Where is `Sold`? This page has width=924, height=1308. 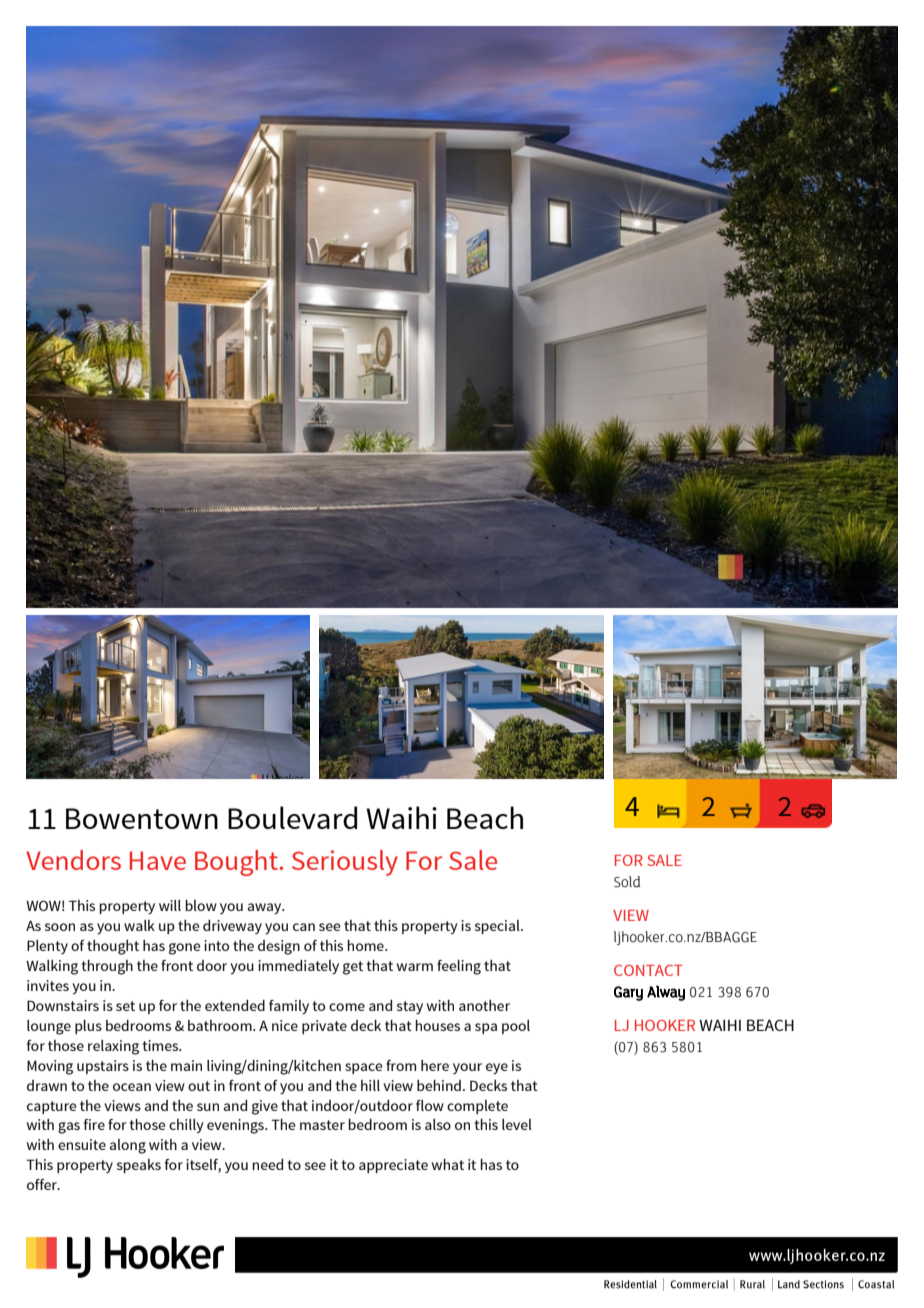 Sold is located at coordinates (627, 882).
